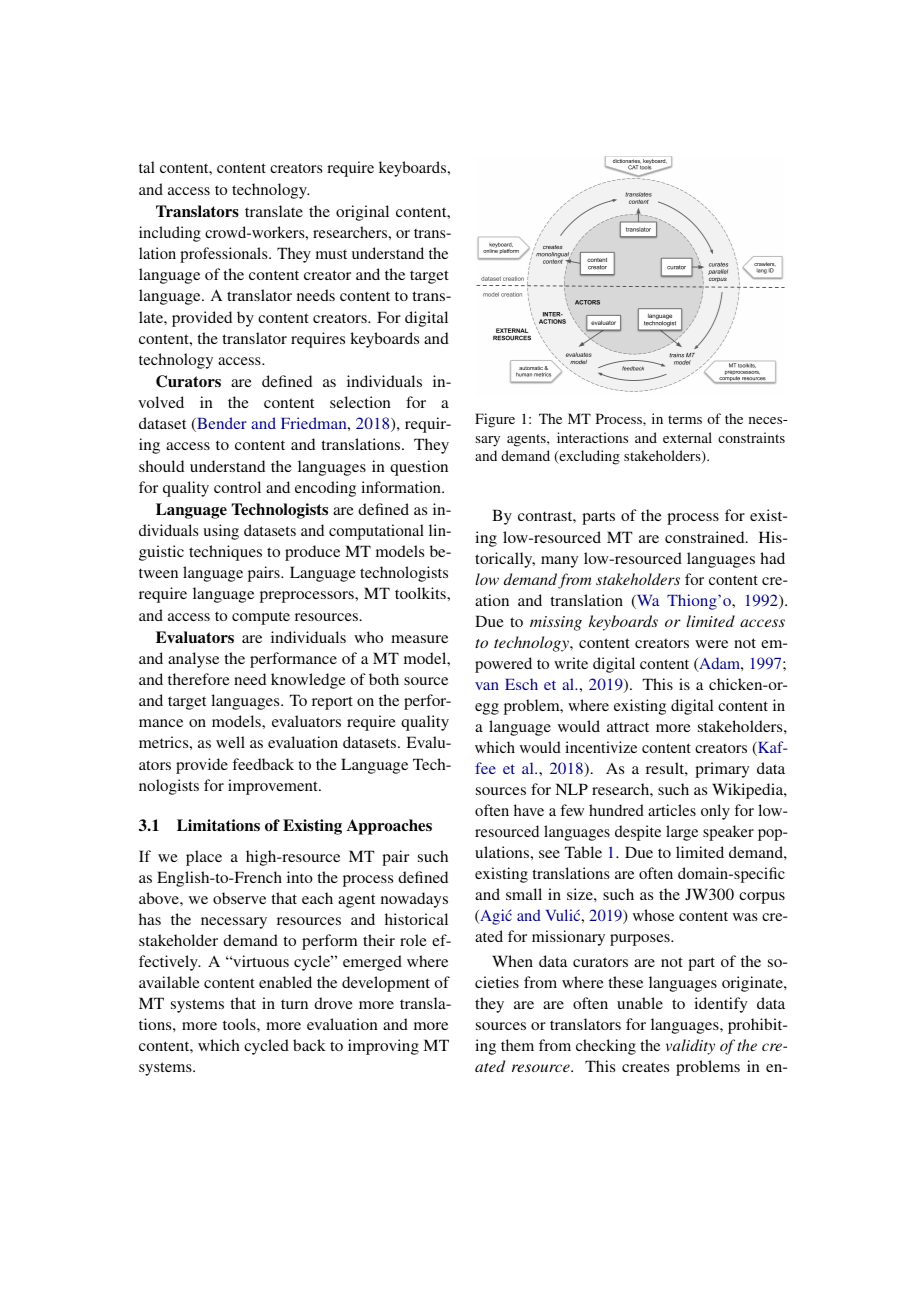 This screenshot has height=1308, width=924. What do you see at coordinates (722, 770) in the screenshot?
I see `primary` at bounding box center [722, 770].
